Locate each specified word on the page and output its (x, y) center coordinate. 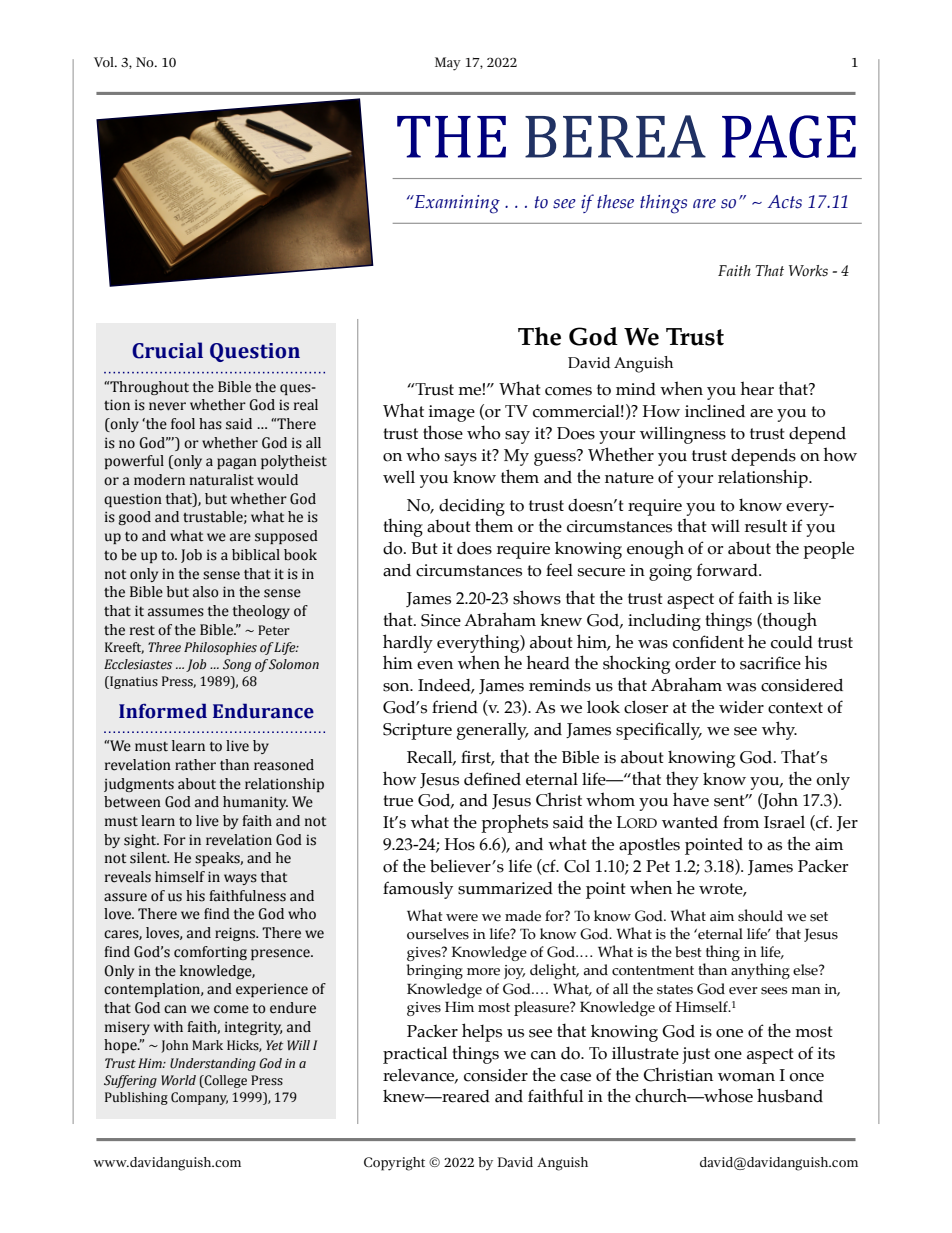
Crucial (167, 350)
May (448, 64)
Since (441, 620)
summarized (505, 888)
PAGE (789, 136)
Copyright (394, 1164)
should (760, 915)
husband (790, 1095)
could (792, 642)
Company (199, 1098)
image (451, 413)
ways (240, 879)
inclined (715, 411)
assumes (176, 612)
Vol (105, 62)
